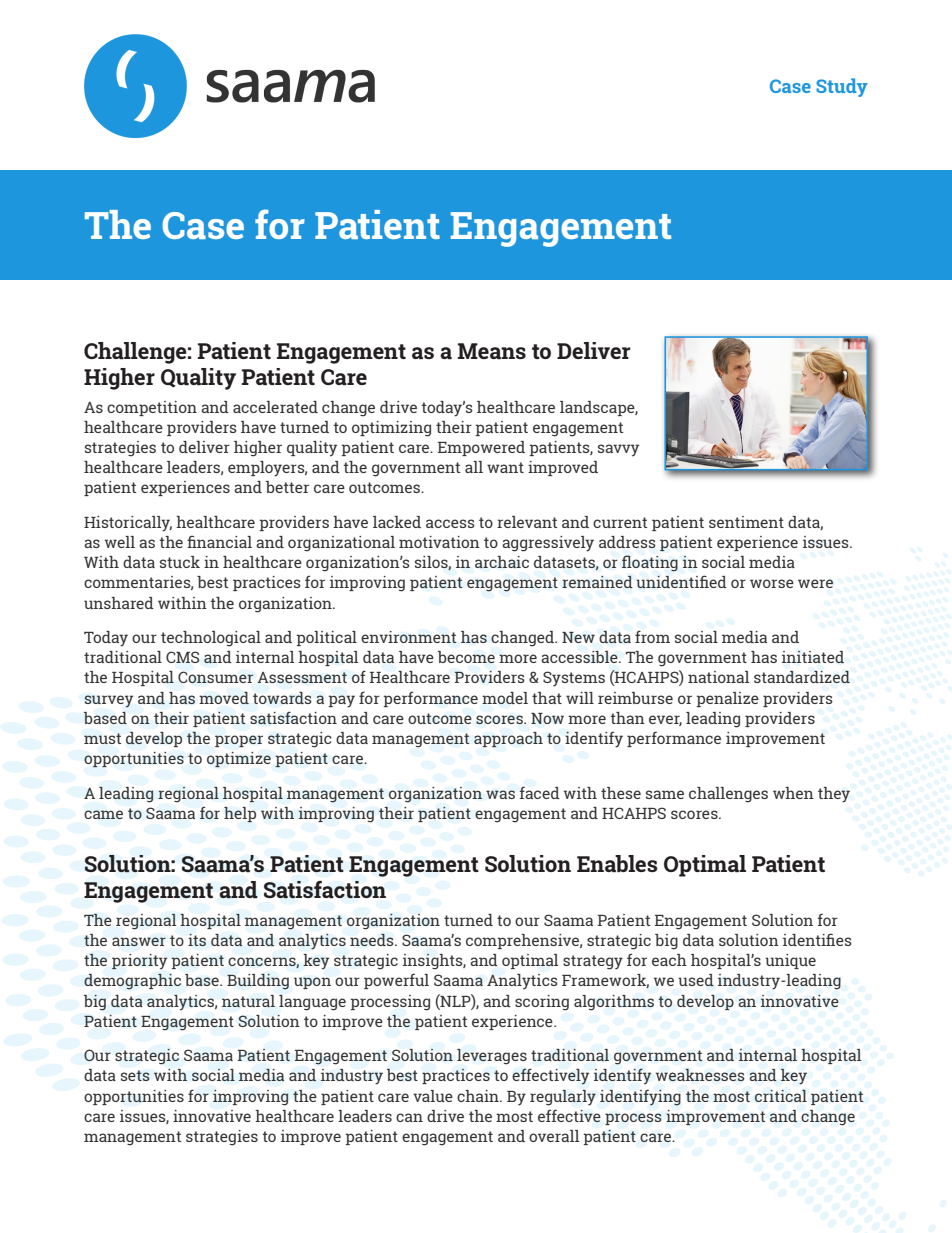  I want to click on Study, so click(842, 87).
